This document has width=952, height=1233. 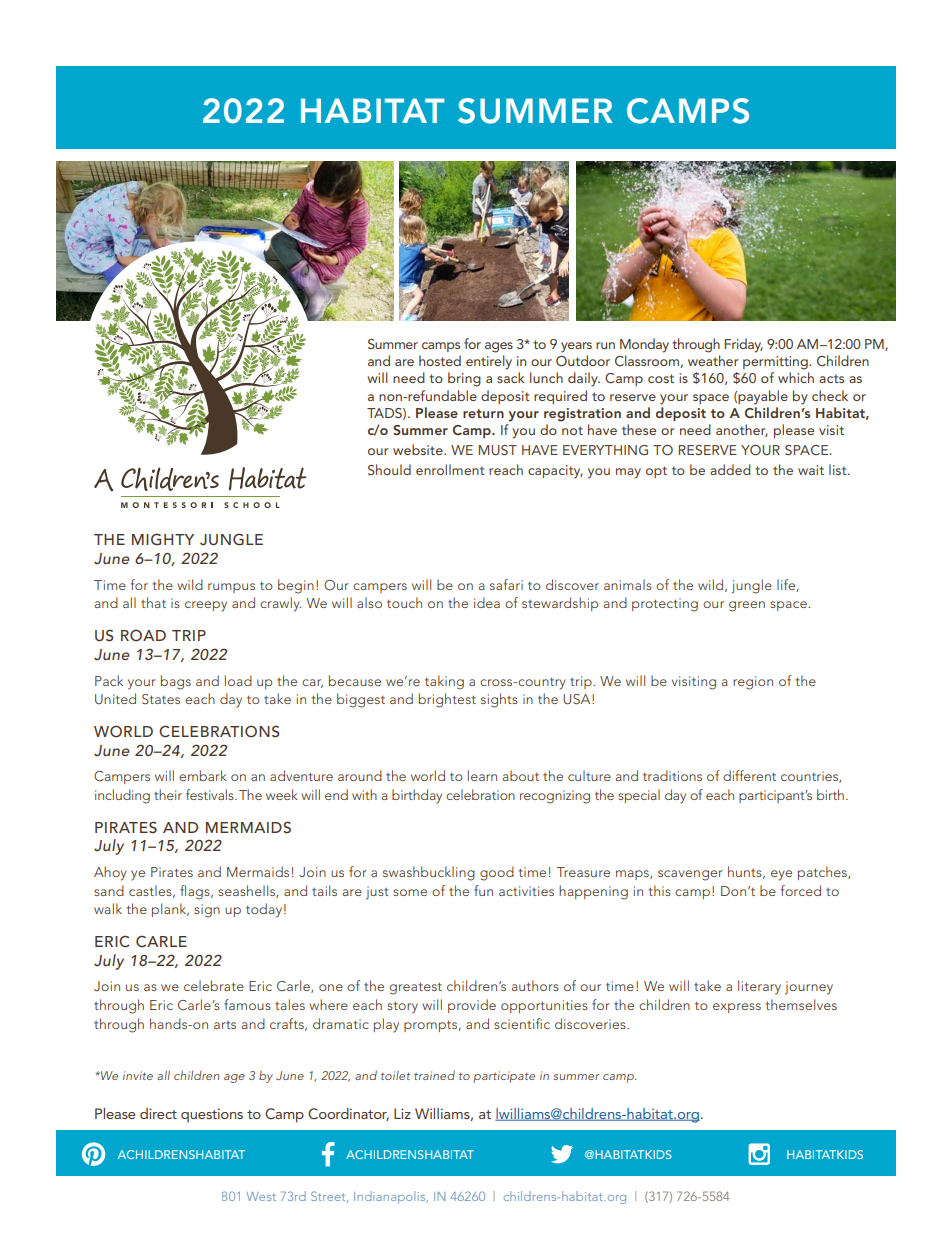 I want to click on embark, so click(x=203, y=775).
